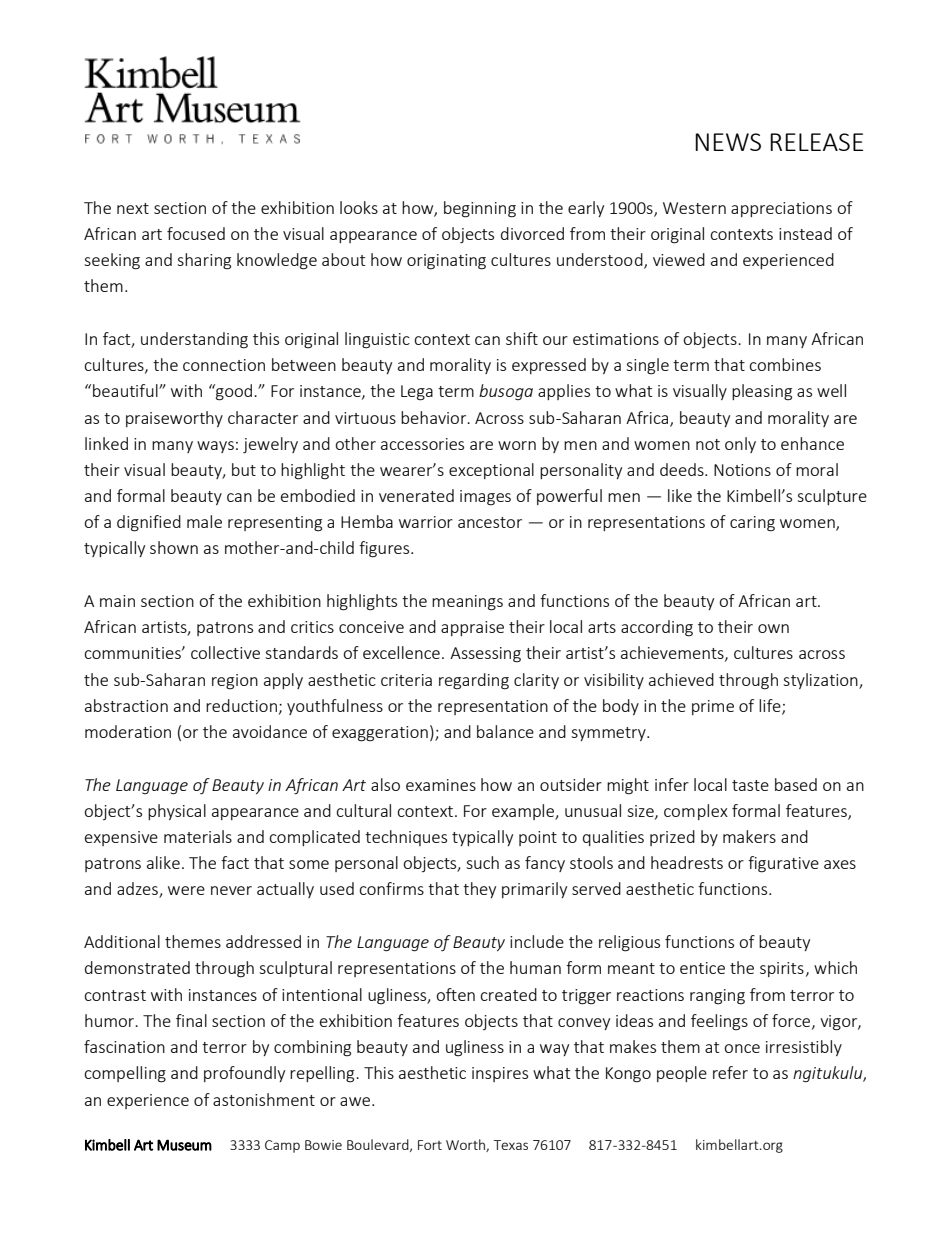 Image resolution: width=952 pixels, height=1233 pixels. What do you see at coordinates (133, 208) in the screenshot?
I see `next` at bounding box center [133, 208].
